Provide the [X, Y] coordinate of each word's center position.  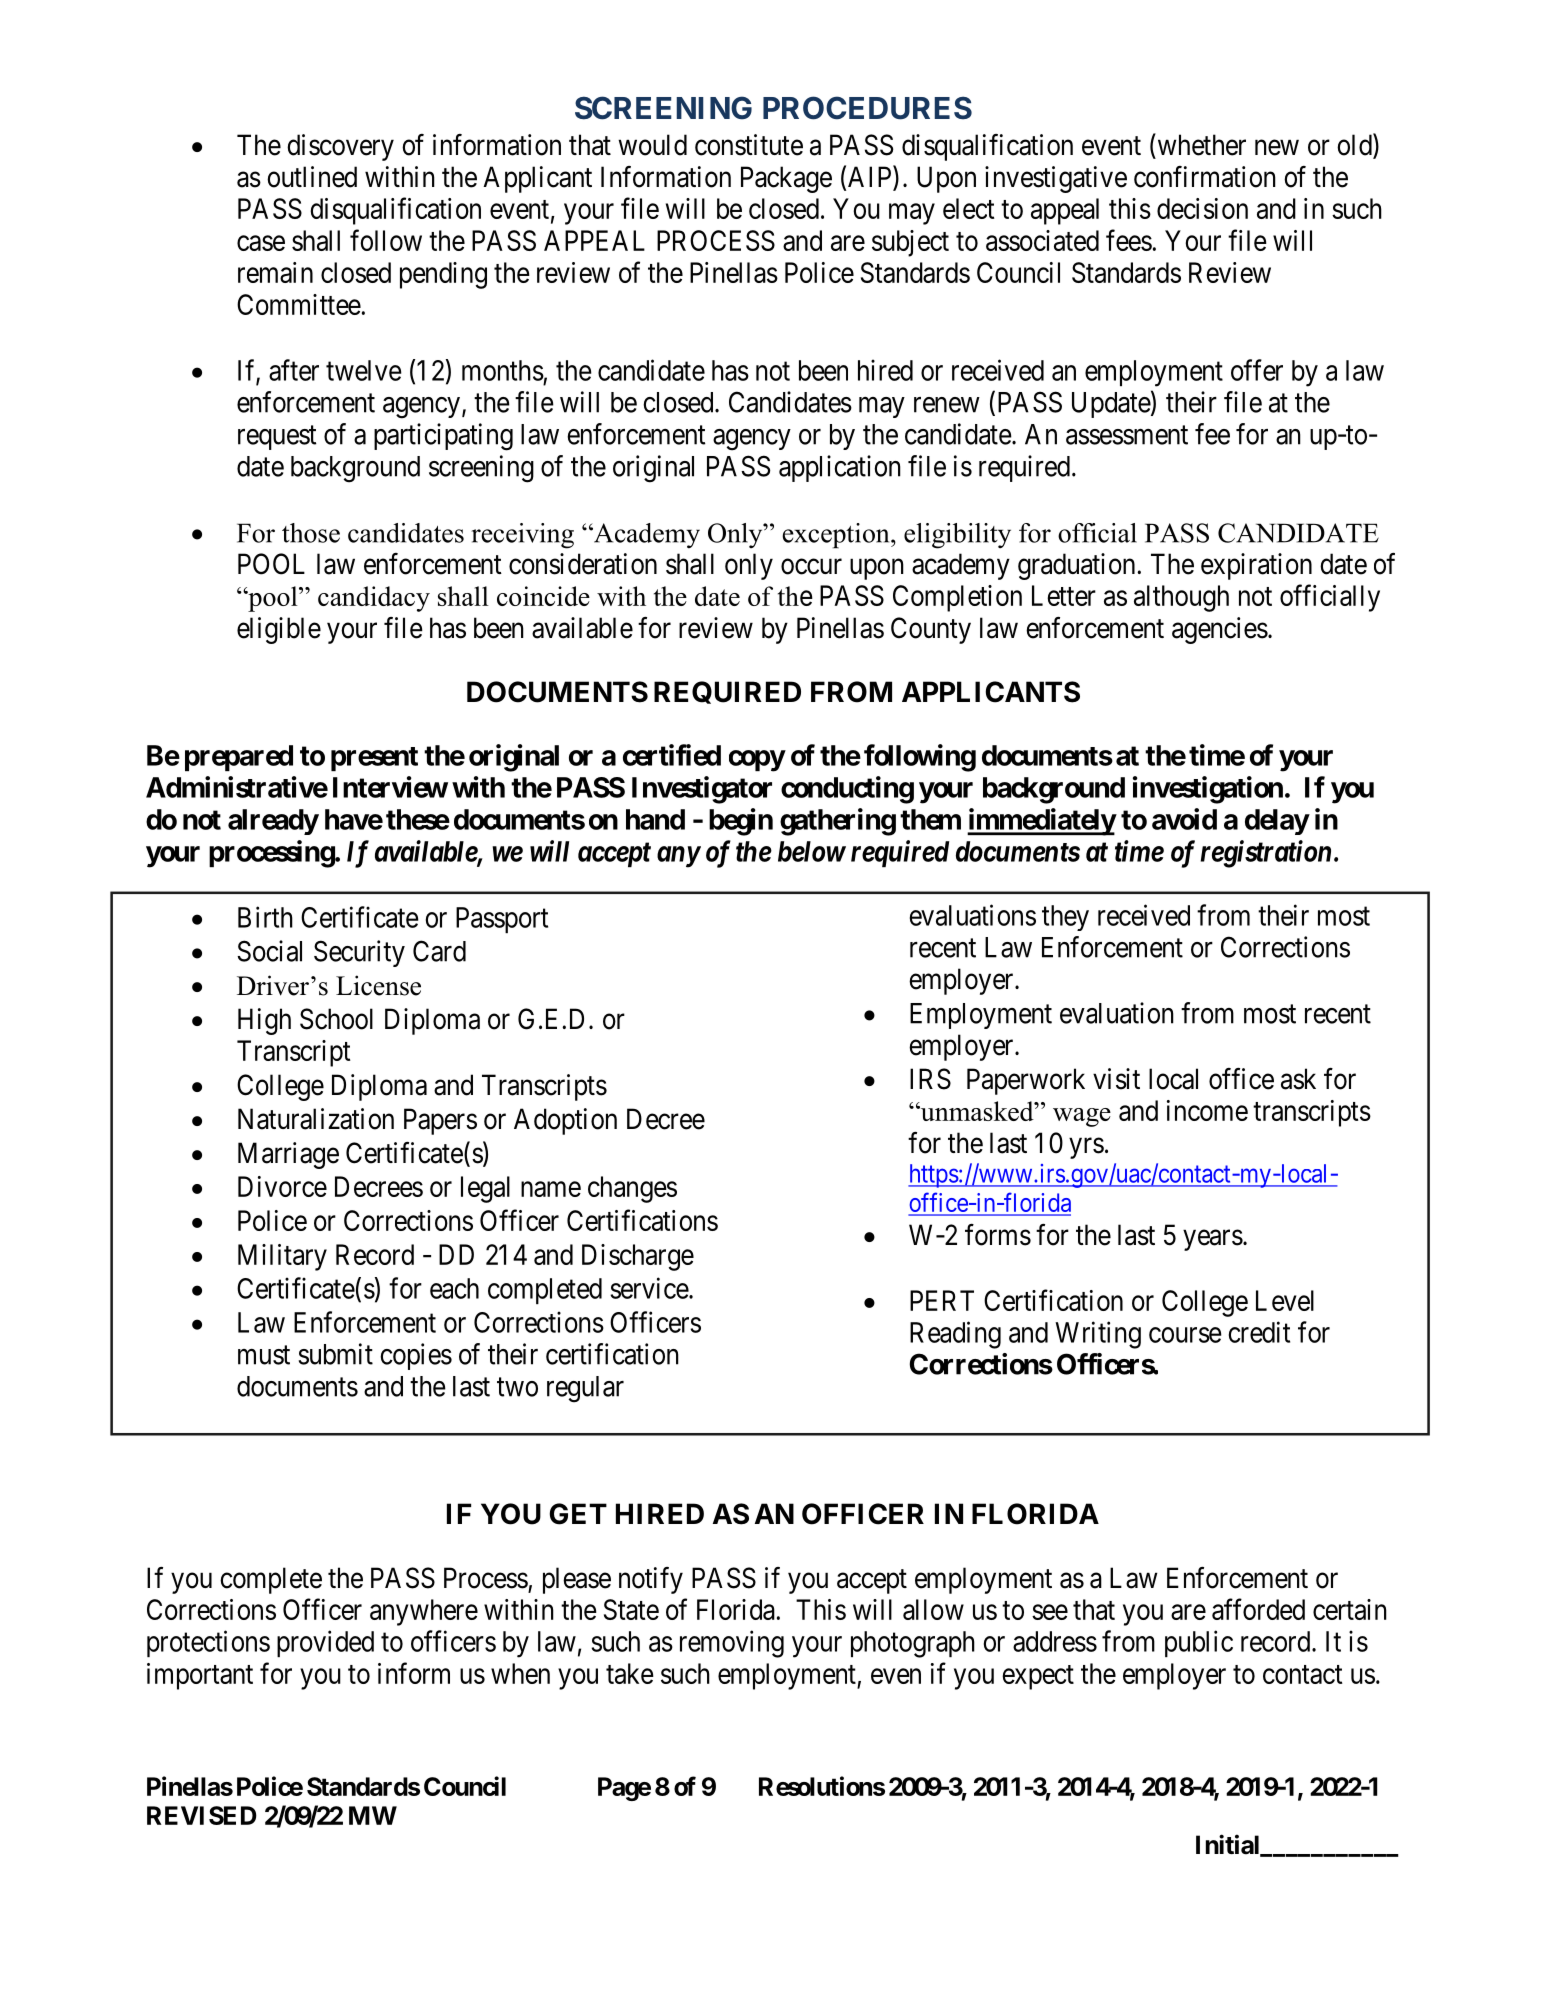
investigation [1208, 790]
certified [672, 755]
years [1213, 1240]
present [374, 759]
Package [786, 179]
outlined [312, 177]
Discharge [638, 1257]
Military [282, 1257]
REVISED [202, 1815]
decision [1202, 208]
